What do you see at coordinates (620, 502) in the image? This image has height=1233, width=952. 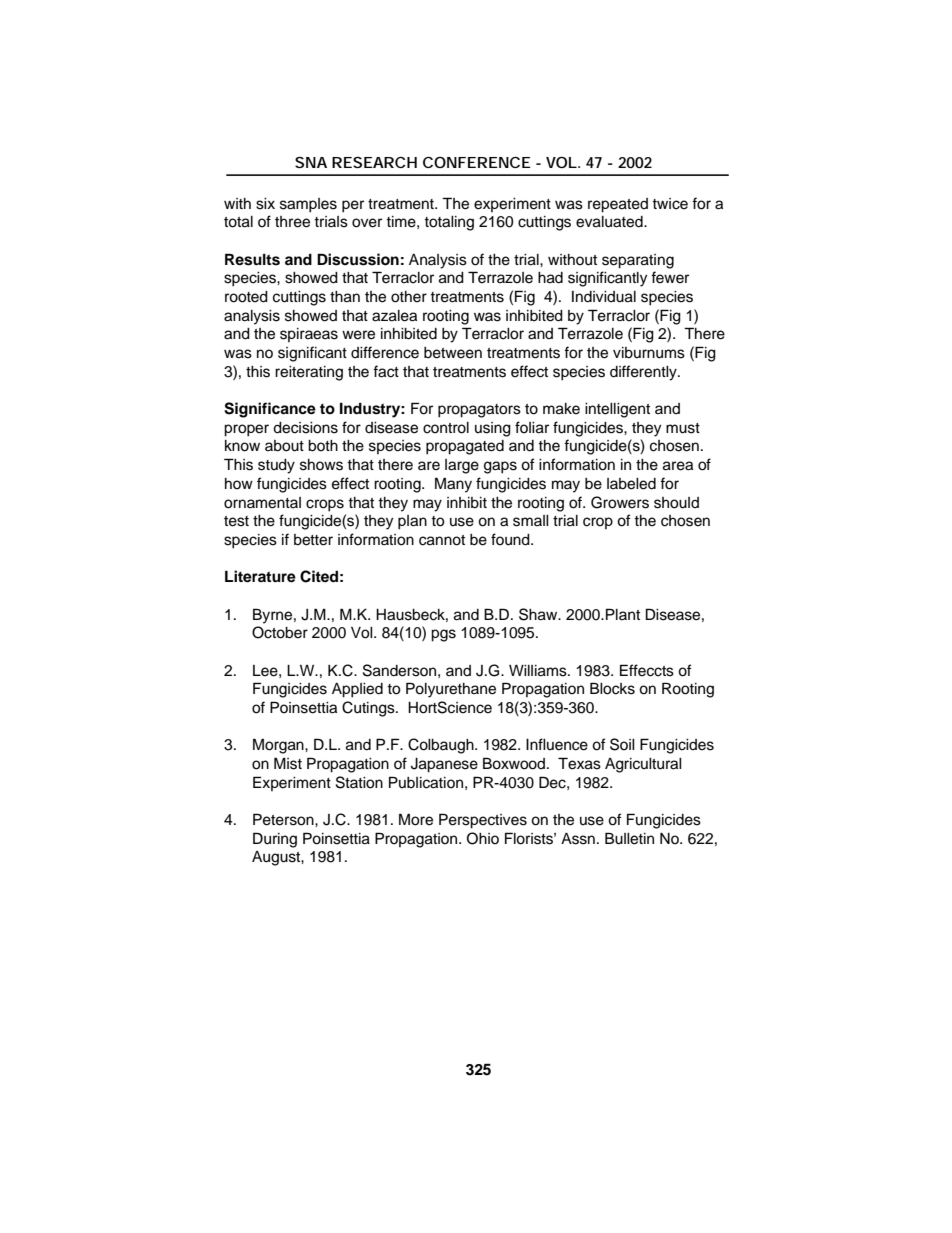 I see `Growers` at bounding box center [620, 502].
